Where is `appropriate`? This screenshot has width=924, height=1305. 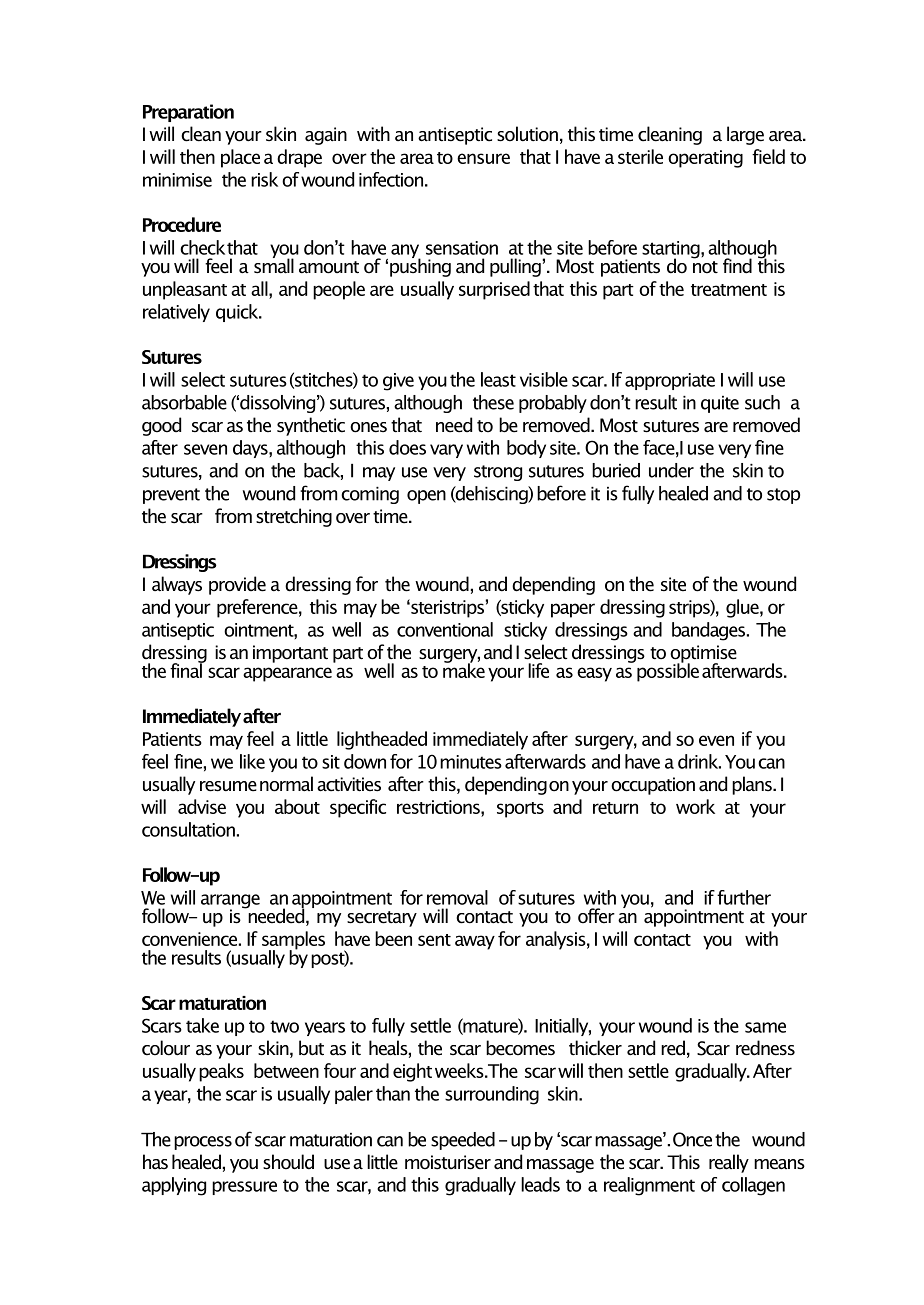
appropriate is located at coordinates (670, 381).
